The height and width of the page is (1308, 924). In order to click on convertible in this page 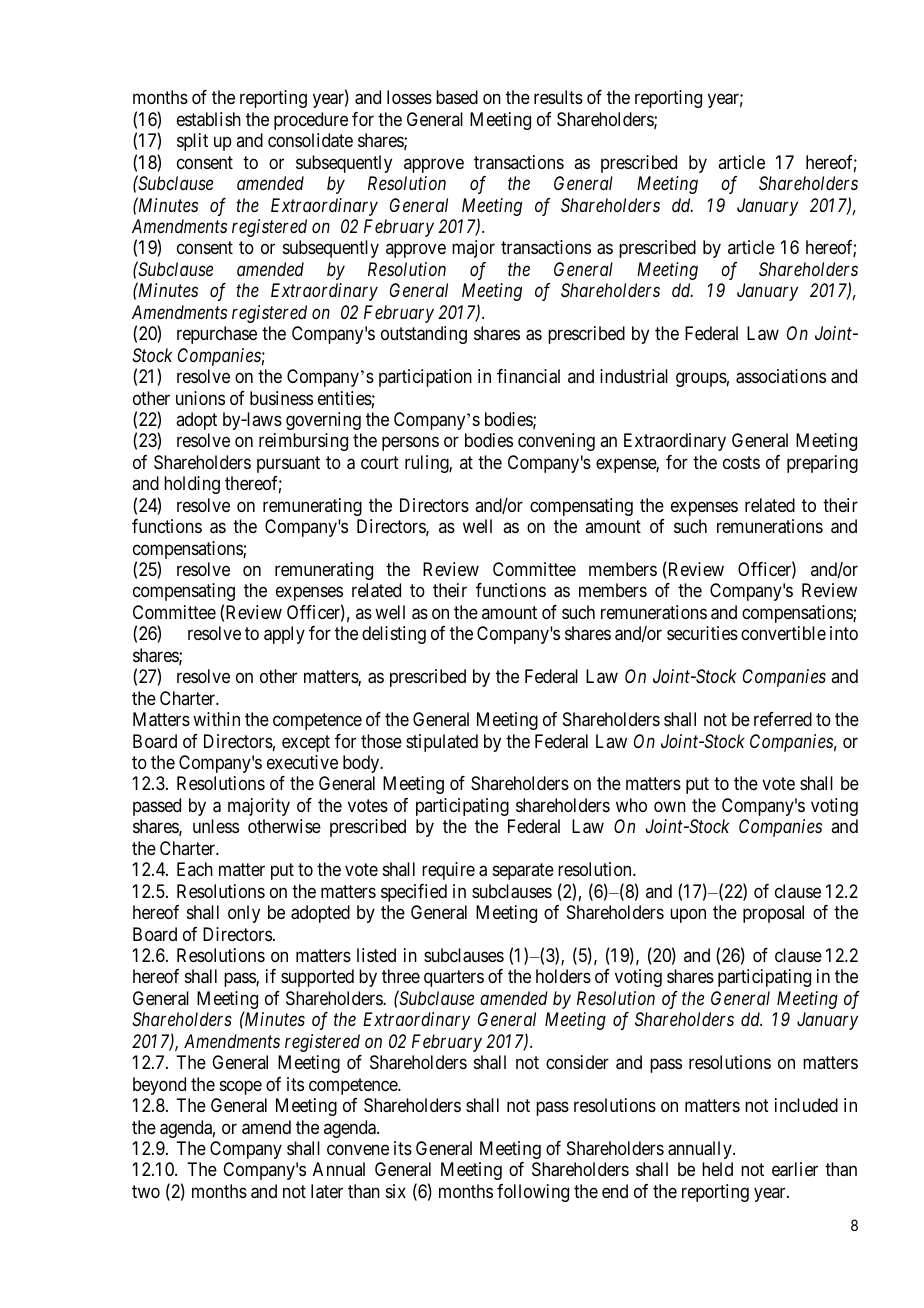, I will do `click(783, 633)`.
